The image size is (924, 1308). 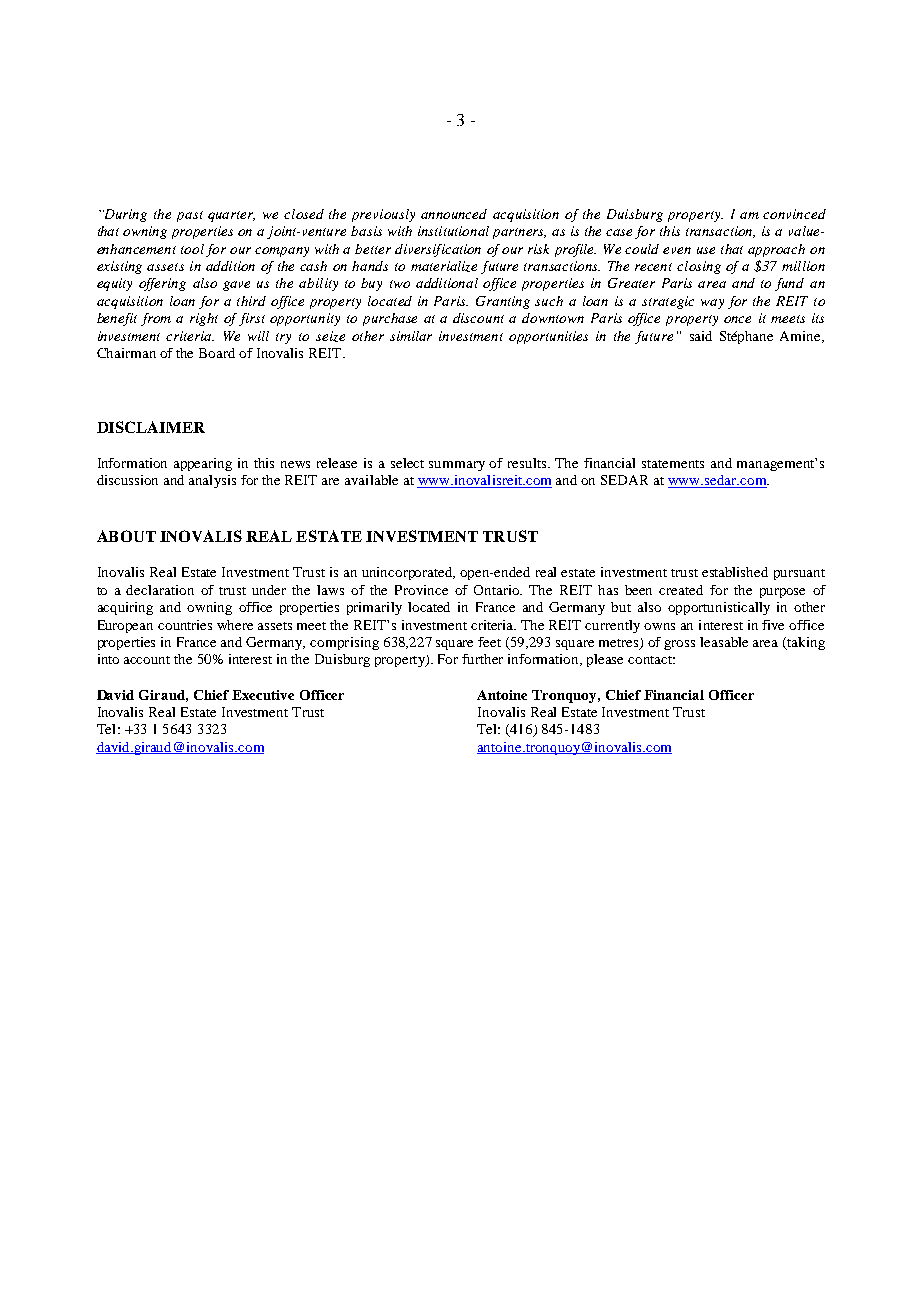 What do you see at coordinates (203, 464) in the document?
I see `appearing` at bounding box center [203, 464].
